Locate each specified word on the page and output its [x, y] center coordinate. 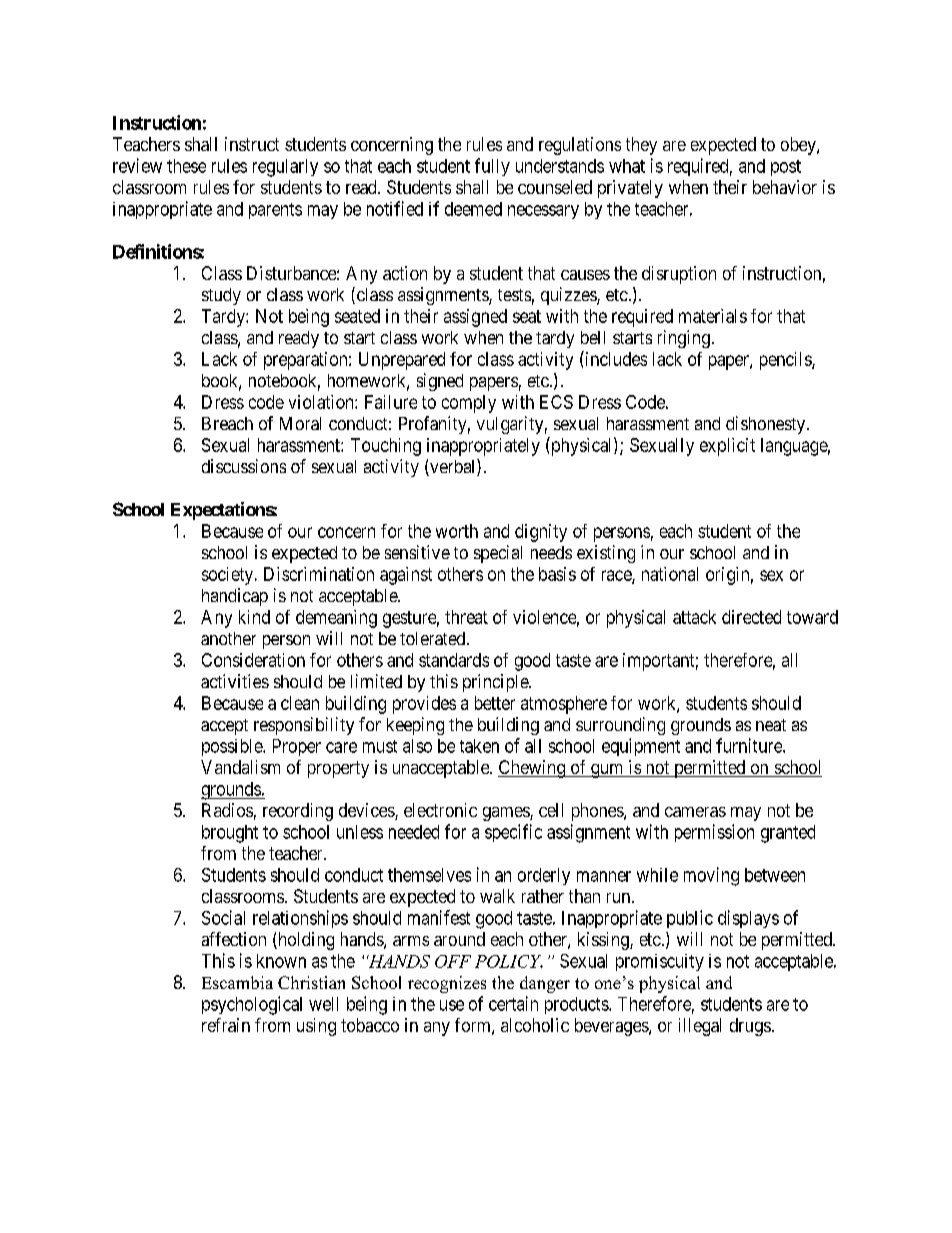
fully [492, 167]
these [186, 166]
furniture [750, 745]
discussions [244, 466]
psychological [252, 1005]
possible [233, 747]
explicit [727, 447]
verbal [453, 467]
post [786, 168]
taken [479, 746]
